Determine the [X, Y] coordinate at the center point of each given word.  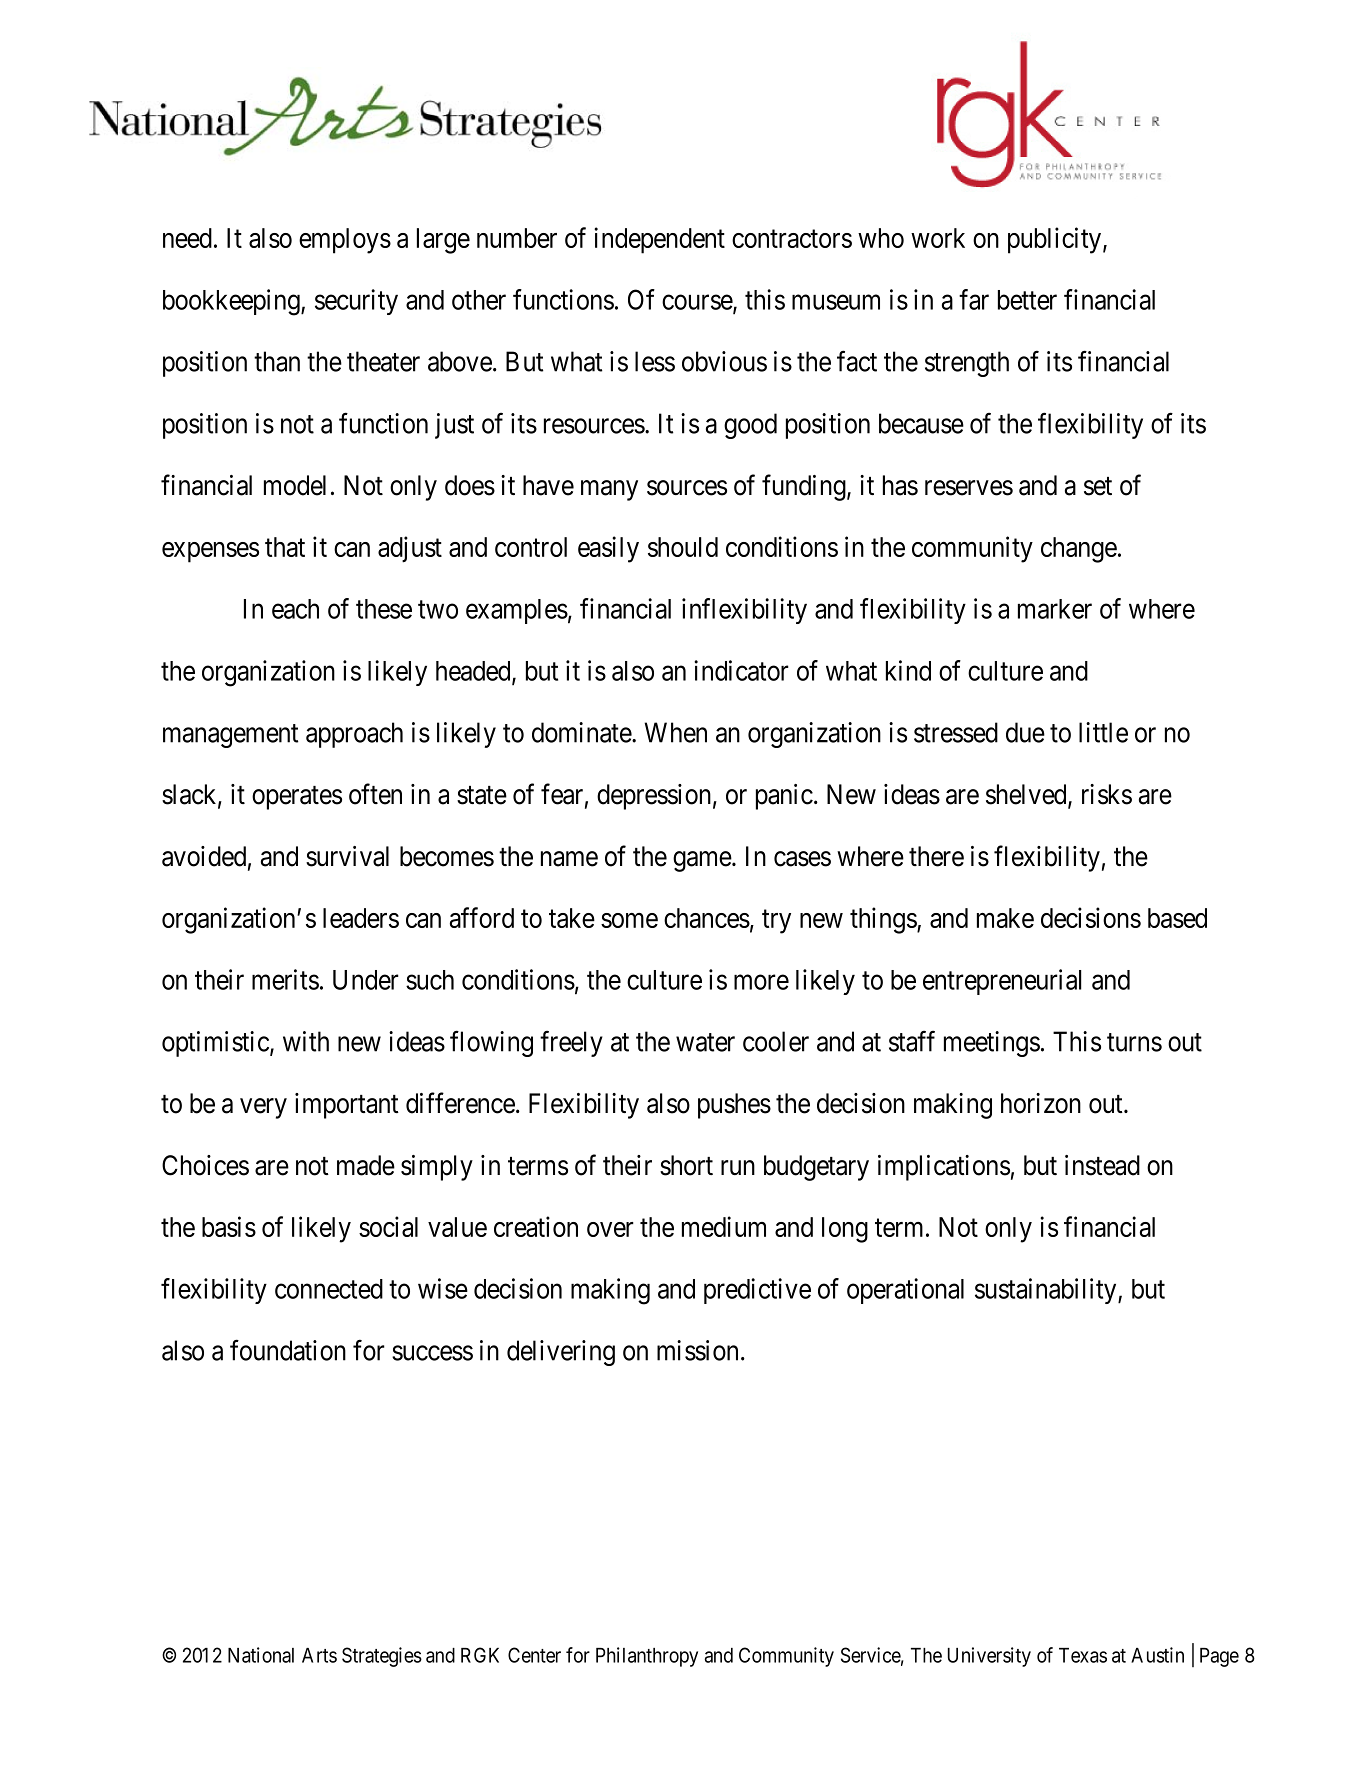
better [1027, 300]
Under [366, 980]
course [698, 303]
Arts [319, 1655]
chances [707, 918]
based [1177, 918]
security [356, 302]
